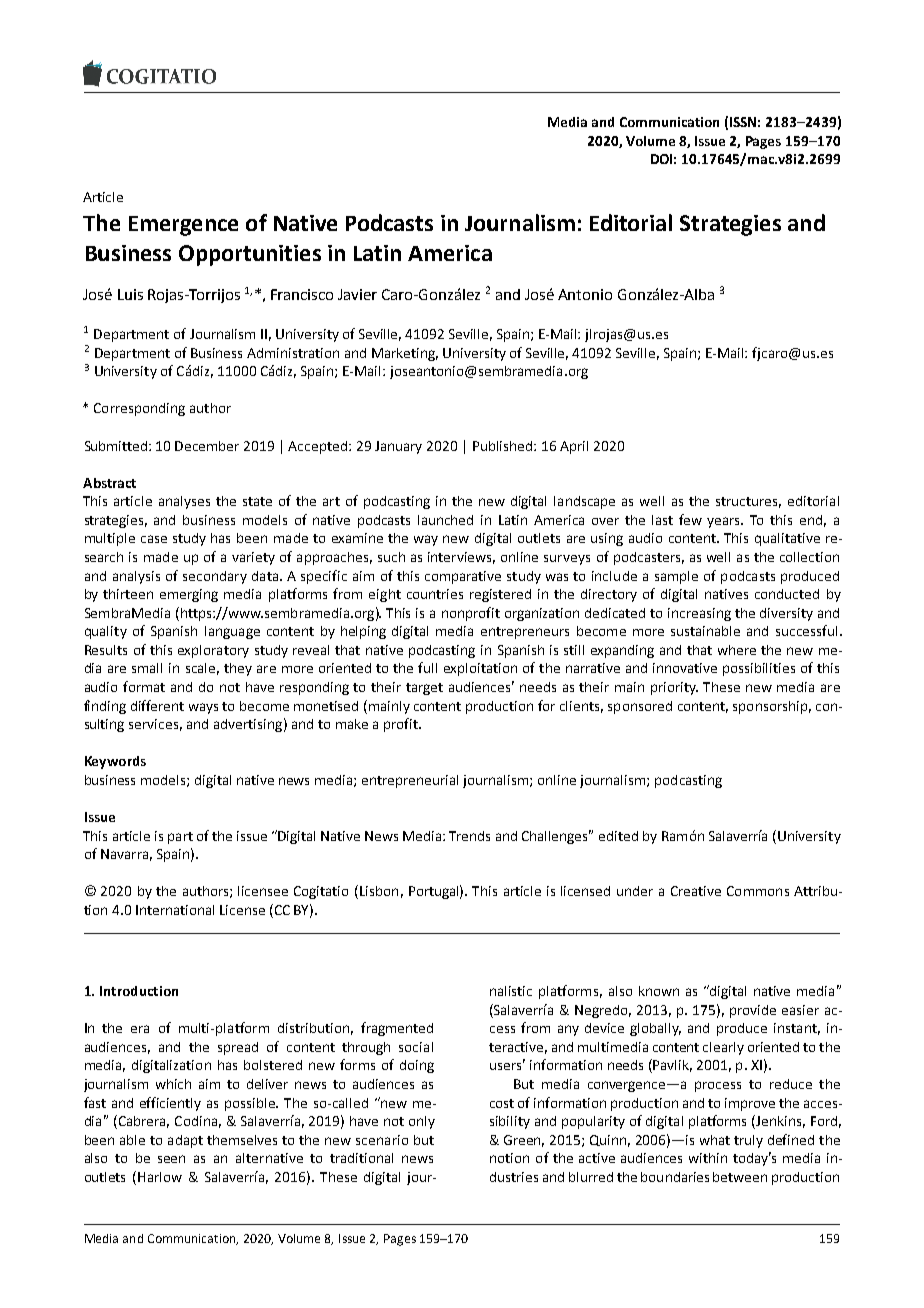 Image resolution: width=924 pixels, height=1308 pixels. I want to click on only, so click(422, 1122).
